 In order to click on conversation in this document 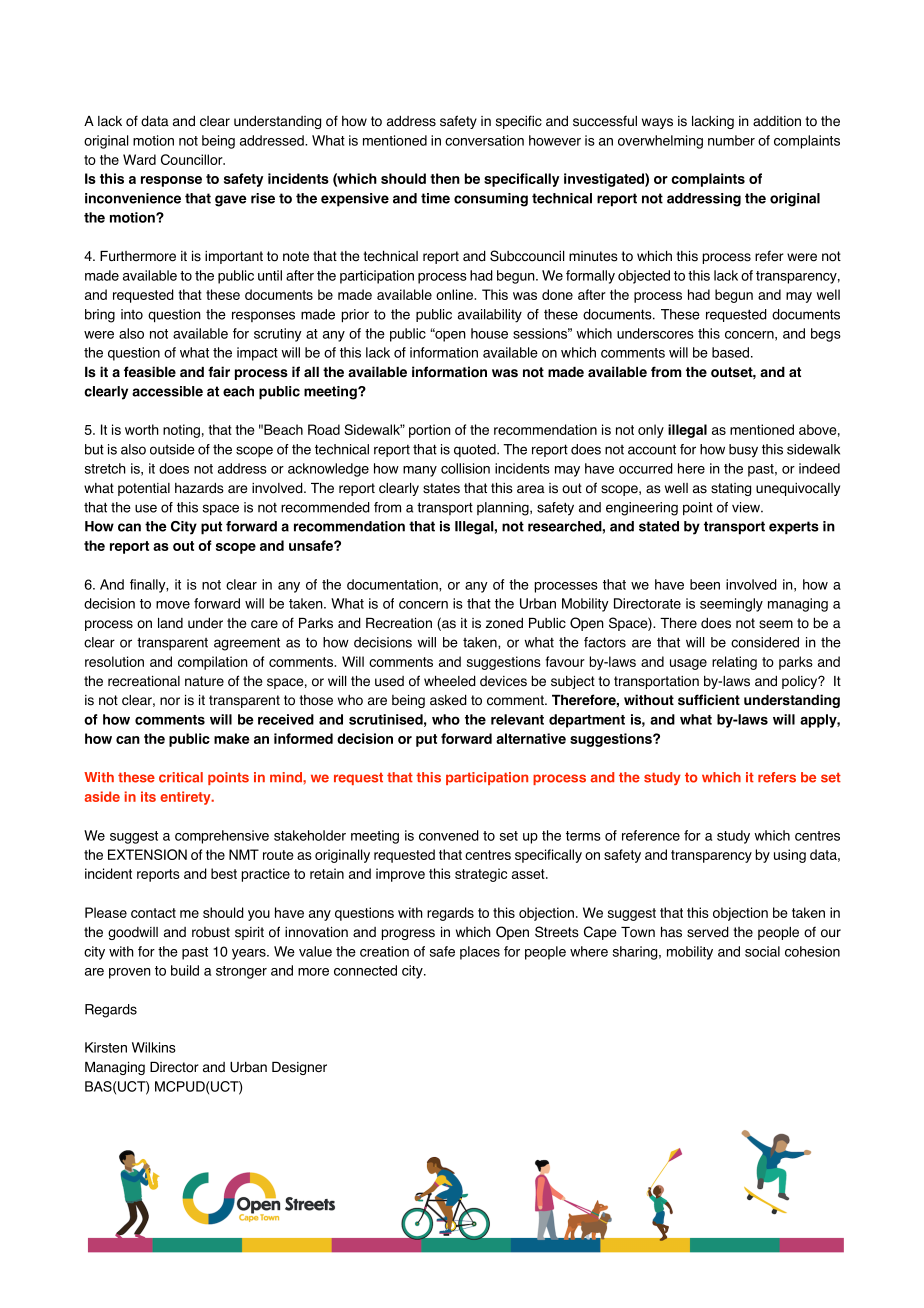, I will do `click(484, 140)`.
